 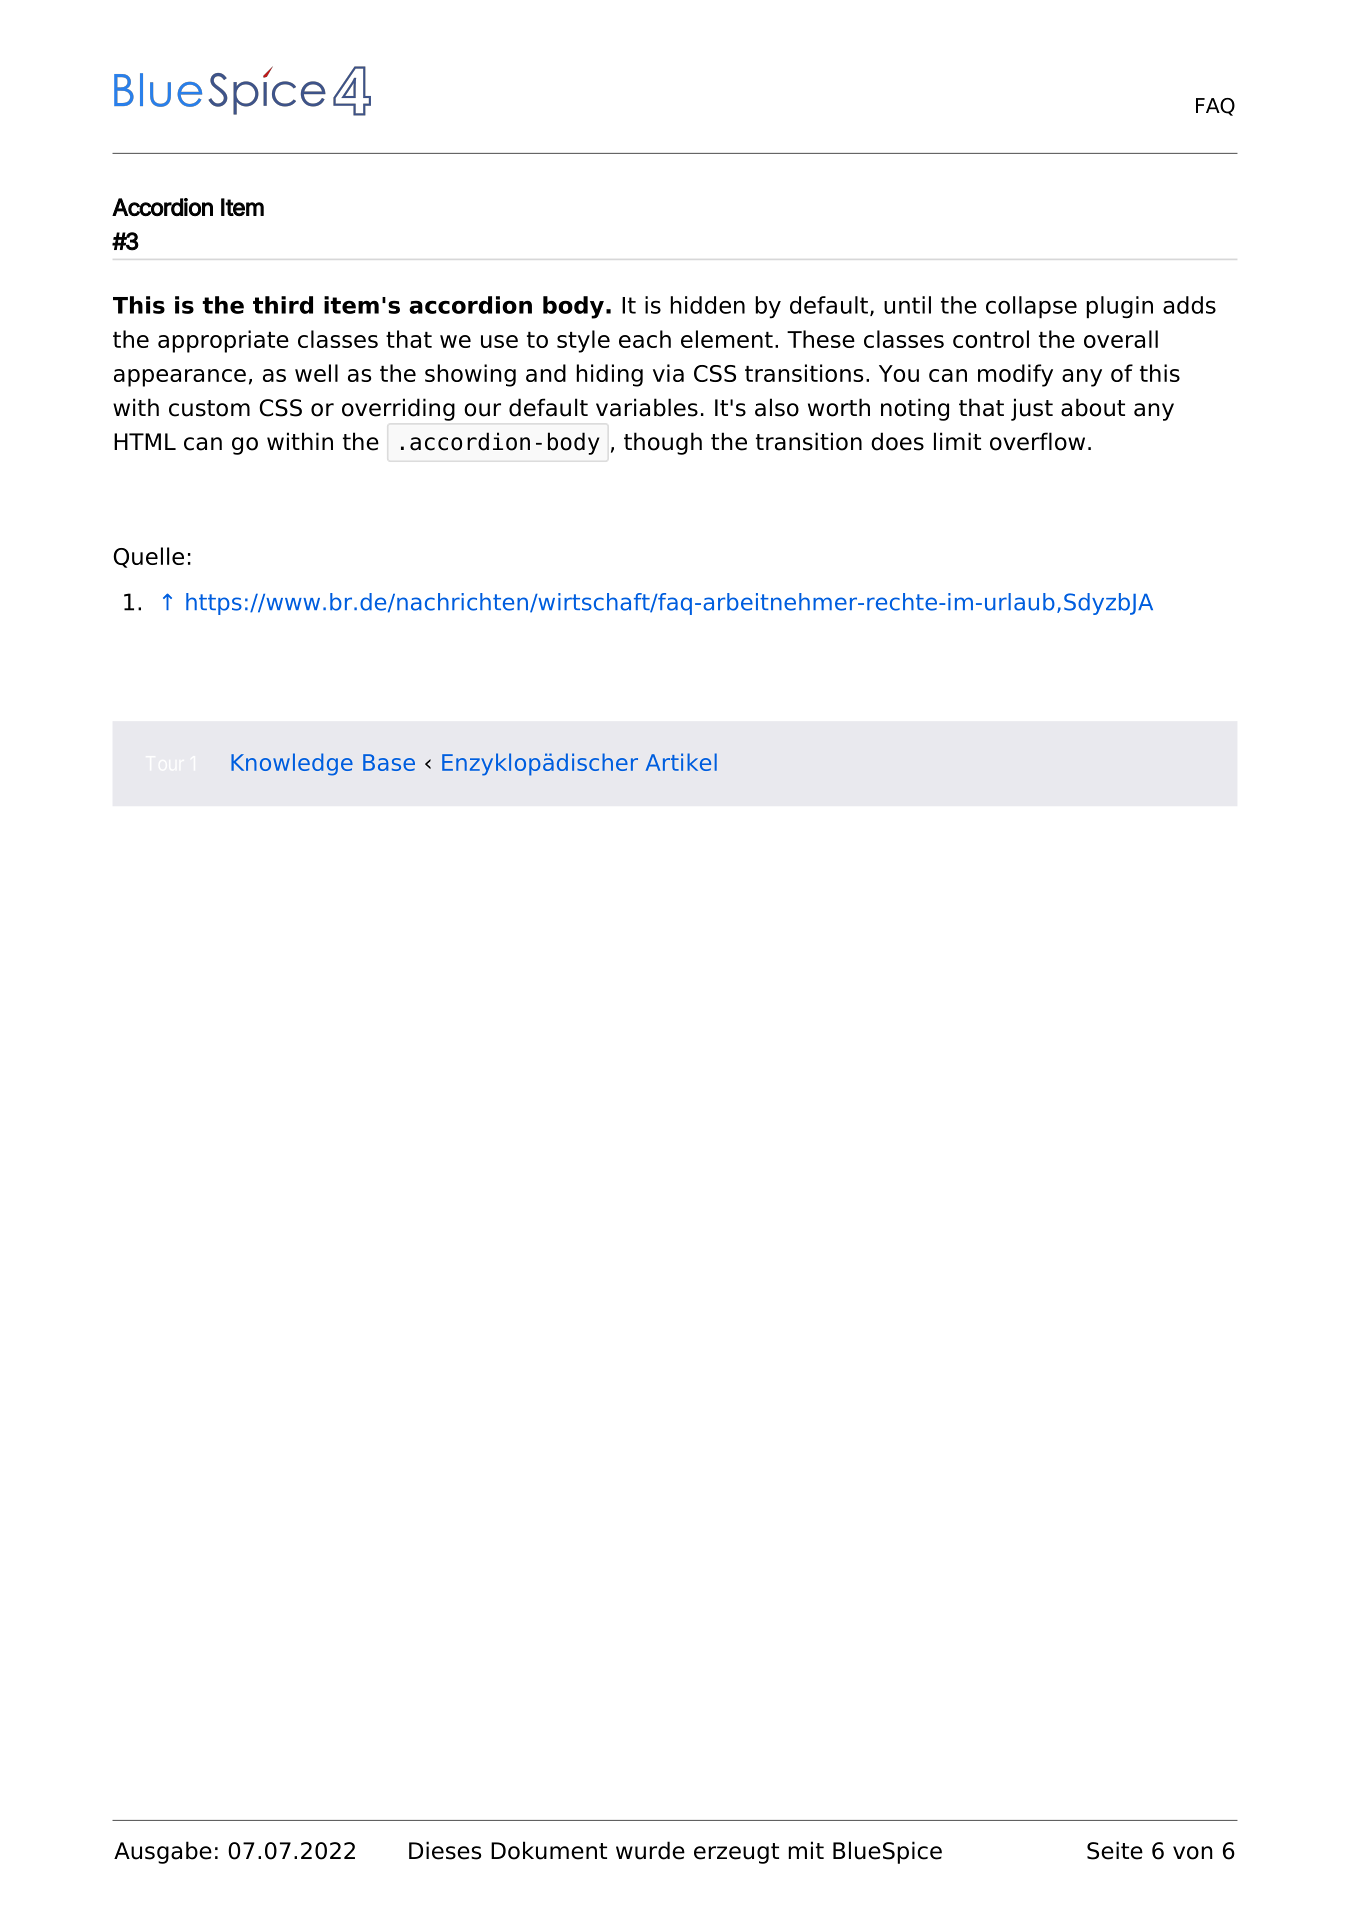 I want to click on variables, so click(x=647, y=407).
